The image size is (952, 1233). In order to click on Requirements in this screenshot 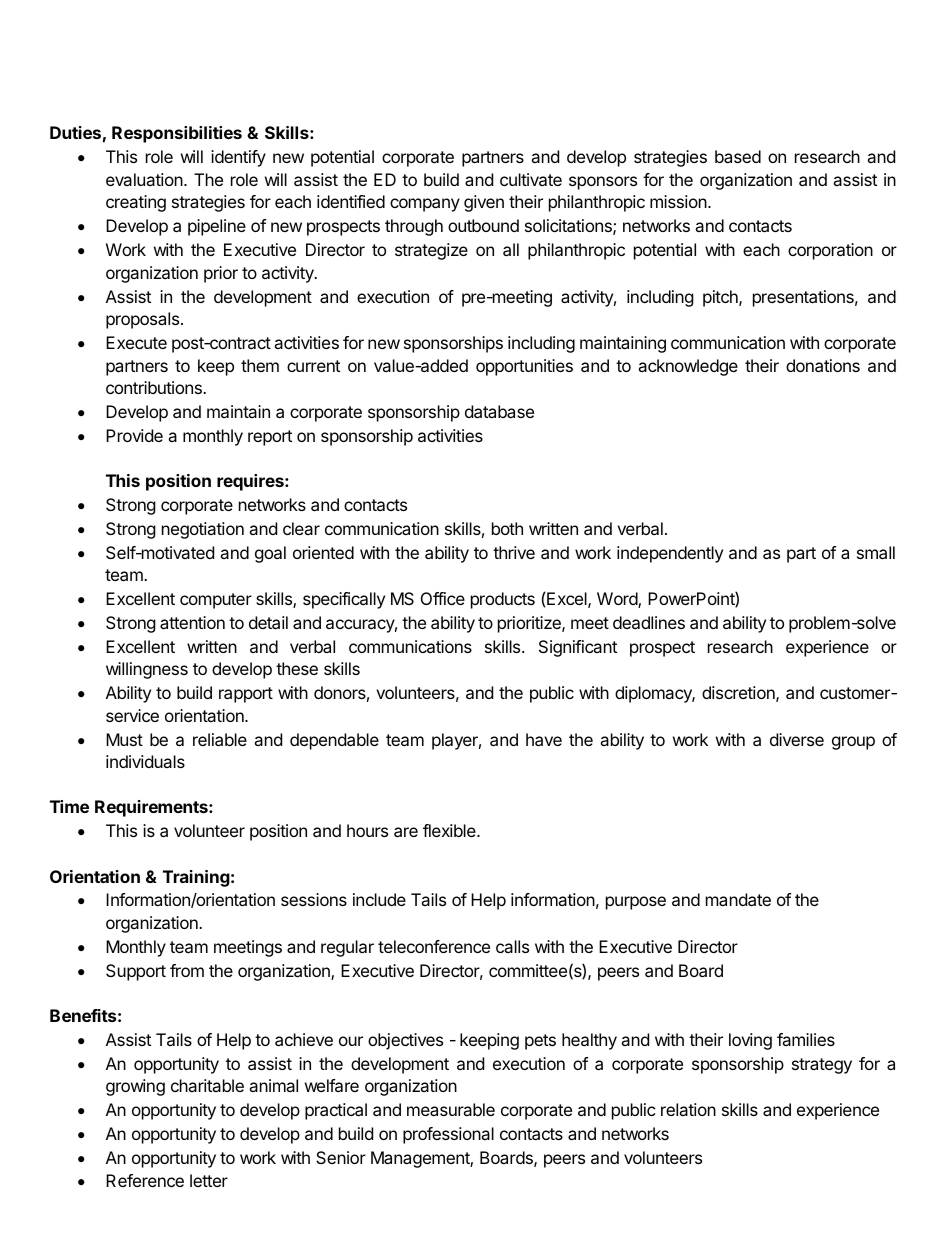, I will do `click(152, 808)`.
